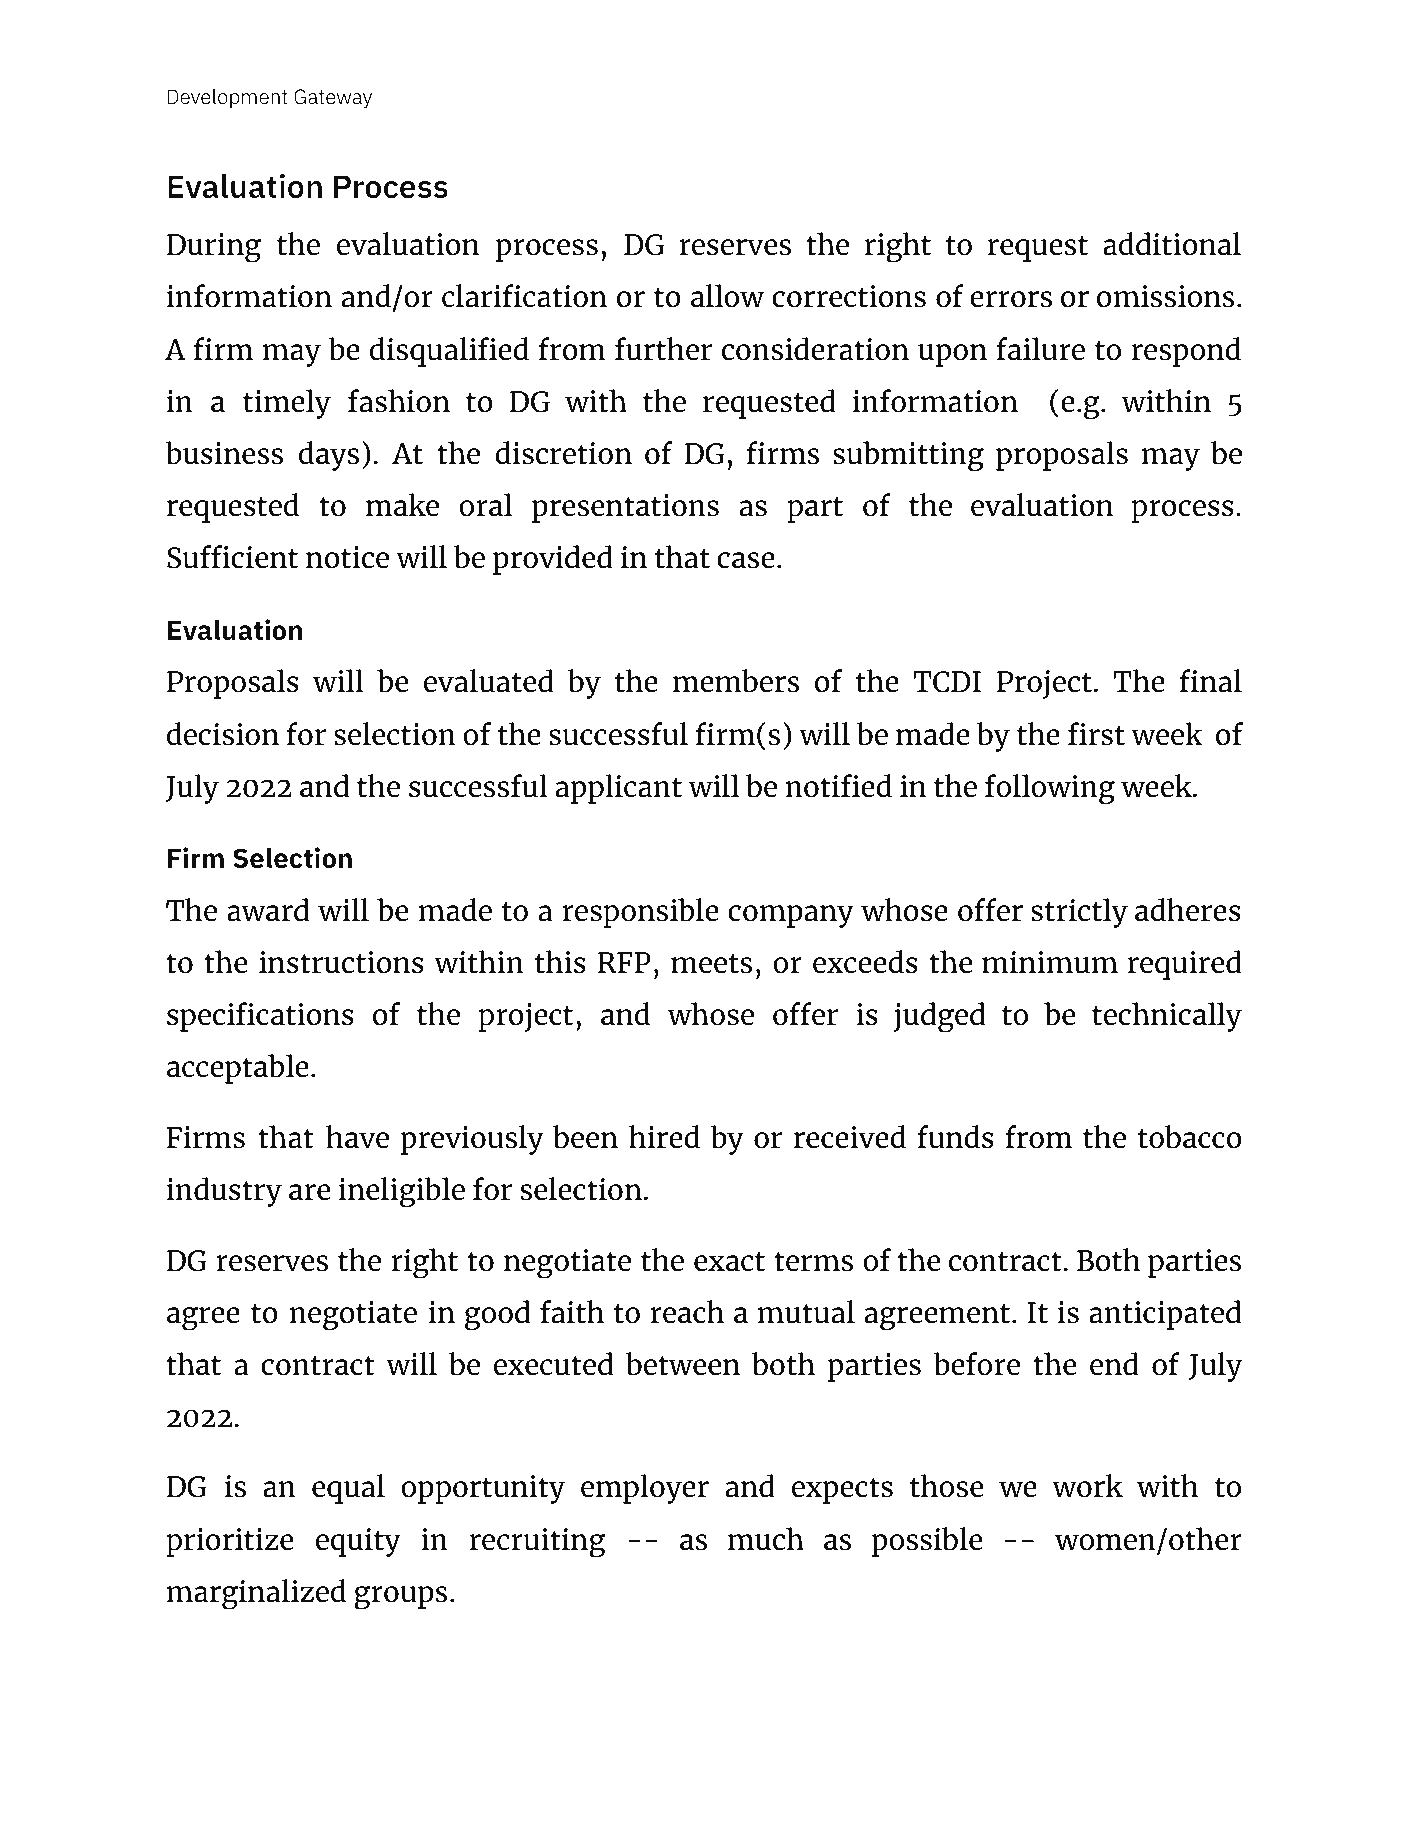  What do you see at coordinates (1087, 1486) in the image?
I see `work` at bounding box center [1087, 1486].
